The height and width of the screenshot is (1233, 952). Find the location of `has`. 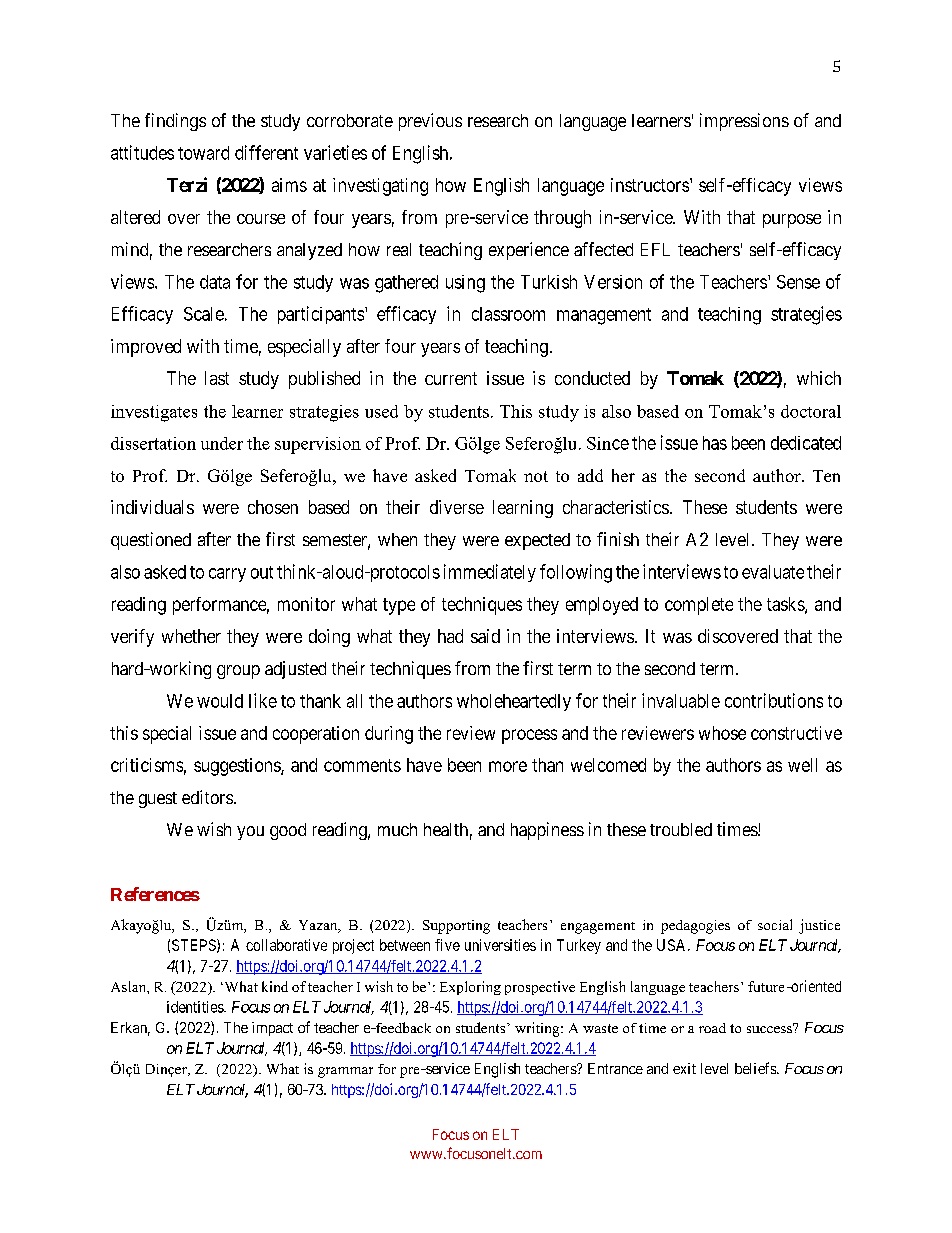

has is located at coordinates (715, 443).
